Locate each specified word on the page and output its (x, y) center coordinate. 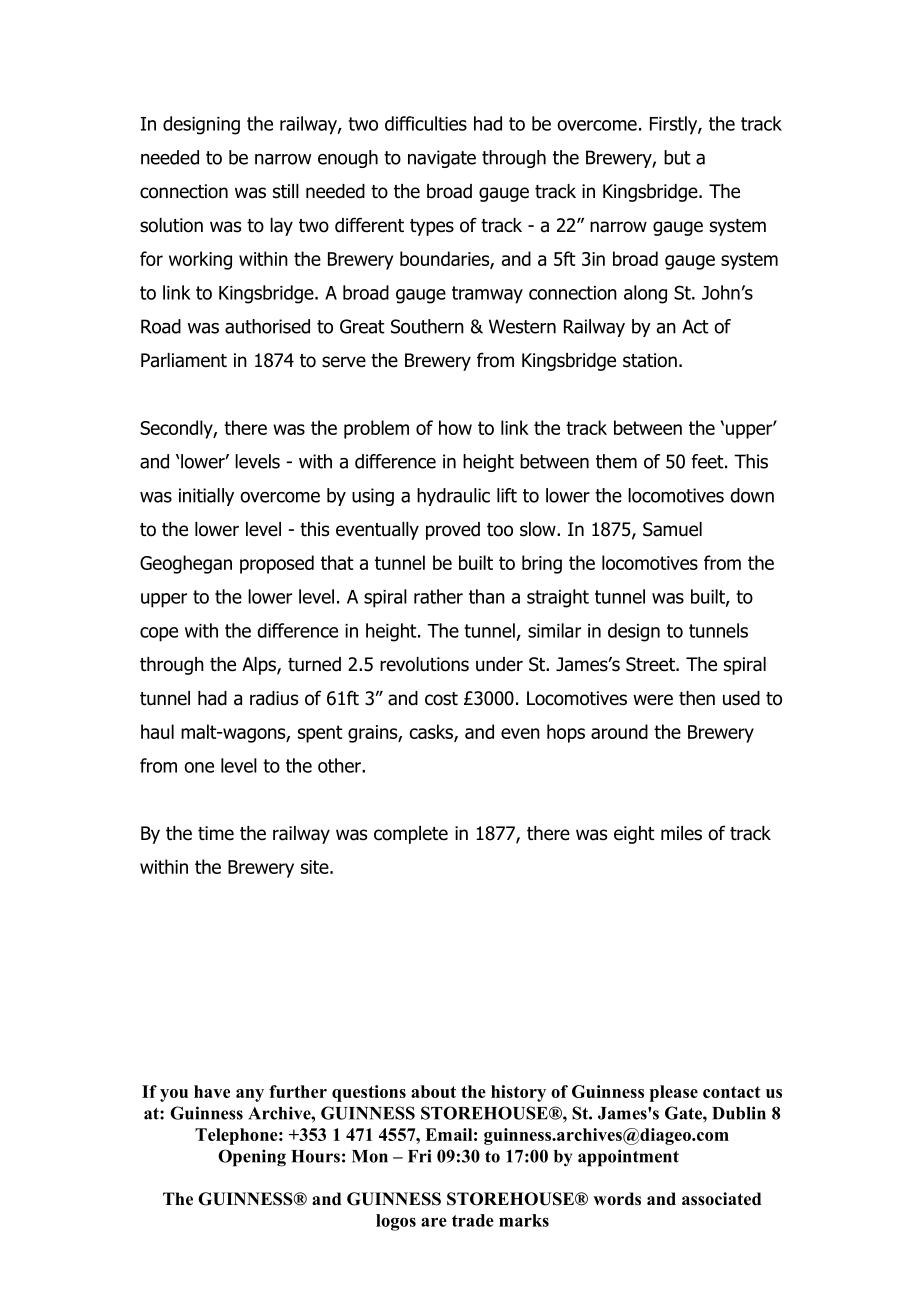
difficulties (426, 123)
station (650, 360)
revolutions (424, 664)
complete (411, 835)
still (286, 191)
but (677, 157)
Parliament (184, 360)
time (216, 833)
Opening (252, 1158)
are (434, 1222)
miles (681, 833)
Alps (260, 666)
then (697, 698)
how (455, 427)
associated (721, 1199)
